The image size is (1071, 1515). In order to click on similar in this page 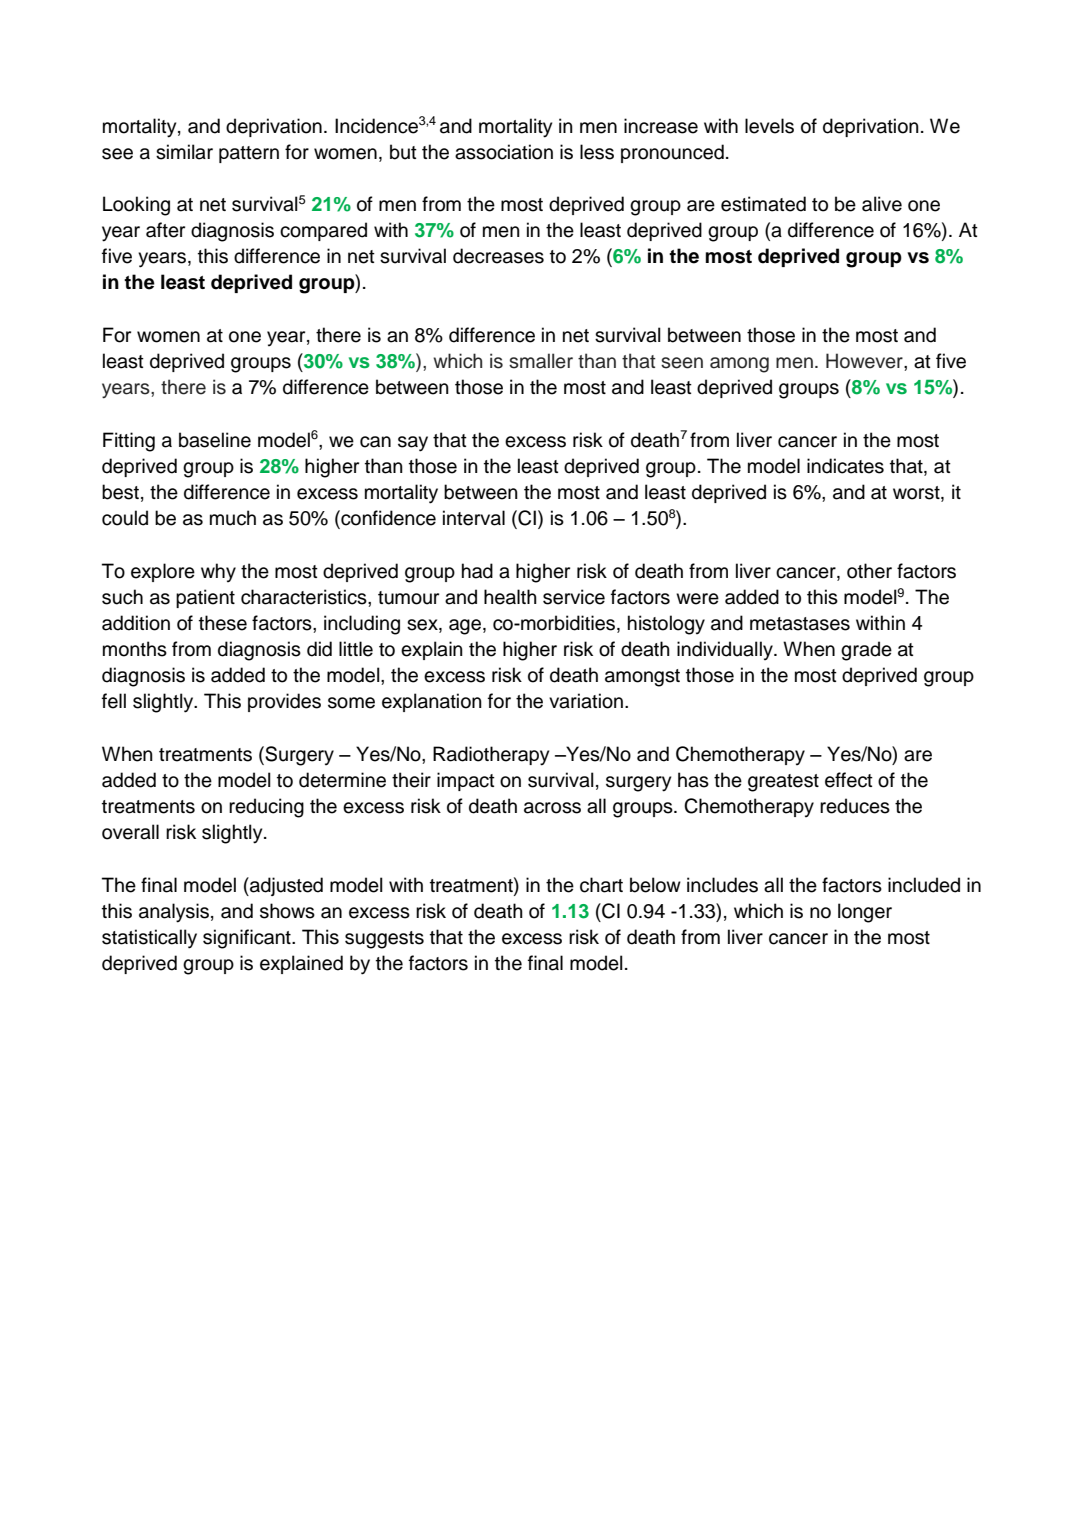, I will do `click(184, 152)`.
